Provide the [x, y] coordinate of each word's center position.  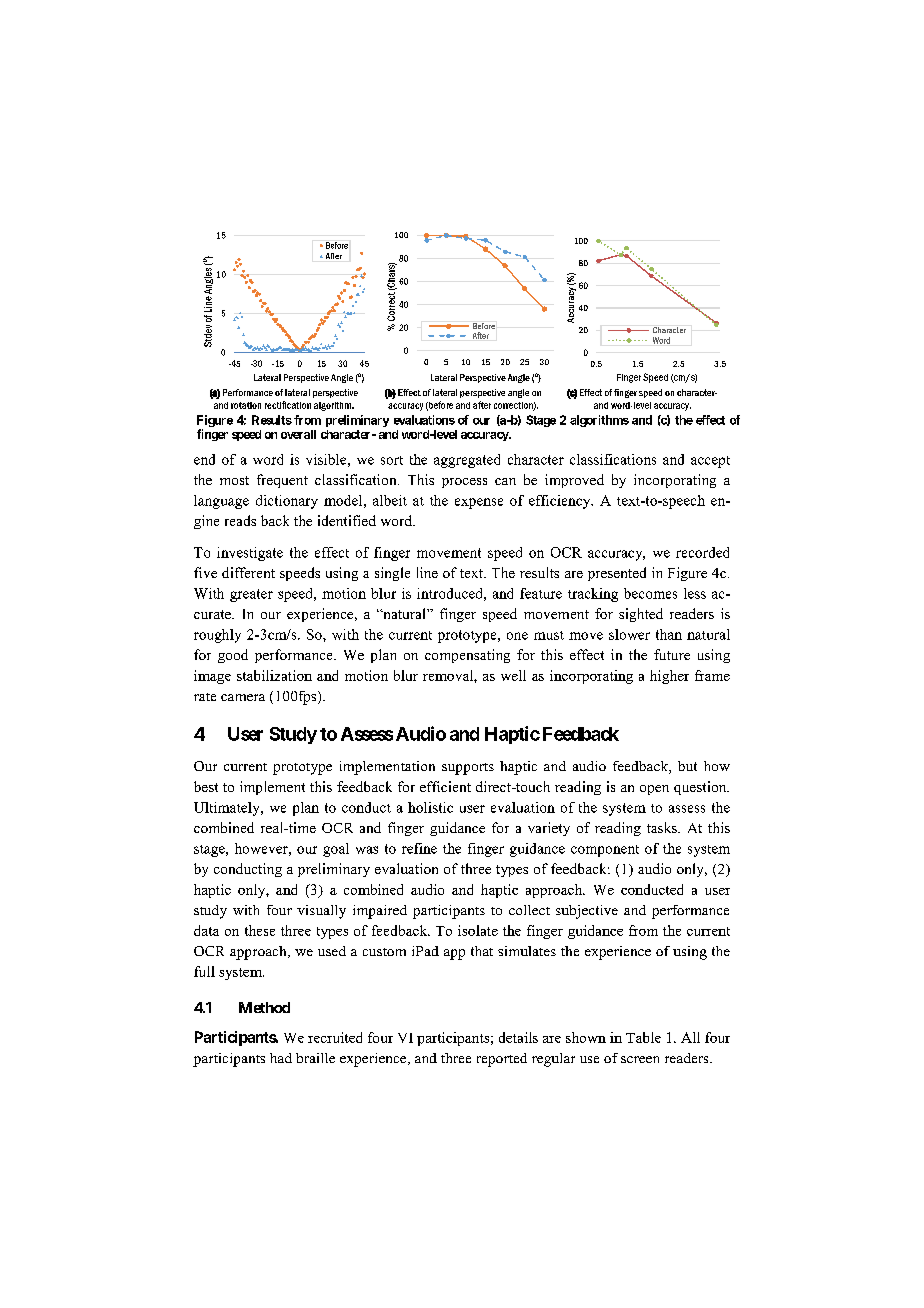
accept [710, 462]
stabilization [274, 675]
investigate [250, 554]
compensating [467, 656]
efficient [445, 786]
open [654, 790]
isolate [478, 930]
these [260, 930]
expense [479, 503]
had [281, 1058]
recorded [702, 552]
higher [669, 677]
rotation [246, 405]
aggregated [467, 461]
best [206, 786]
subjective [587, 912]
